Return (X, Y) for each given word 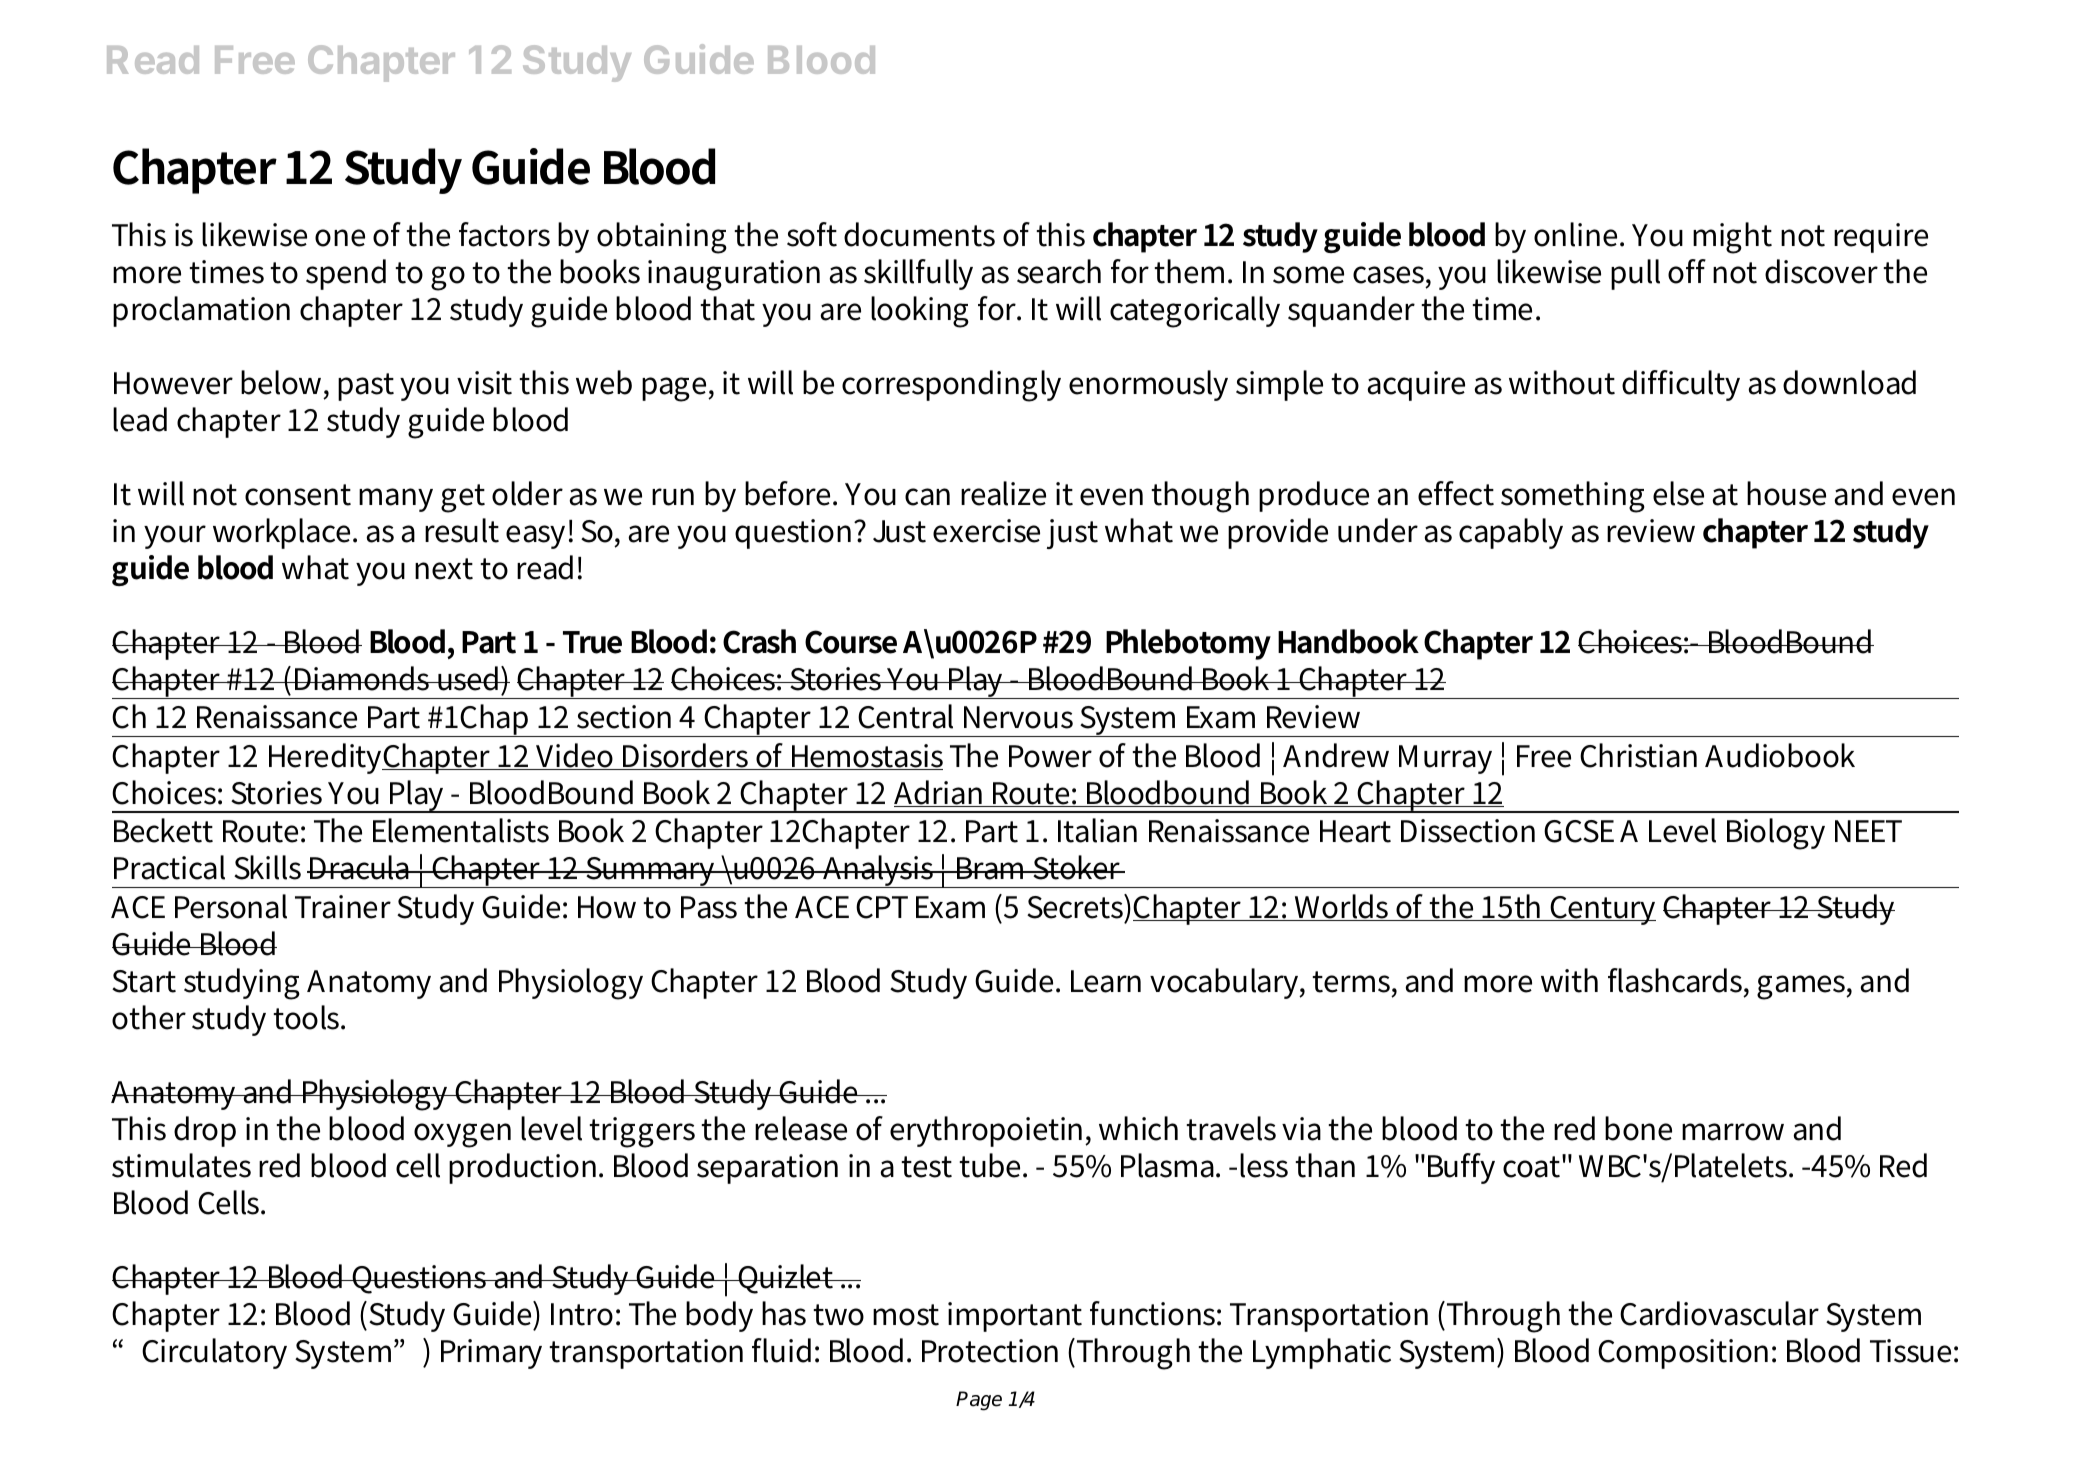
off (1687, 271)
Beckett (163, 830)
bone (1638, 1128)
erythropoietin (988, 1131)
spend (346, 274)
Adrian (939, 793)
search (1059, 271)
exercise (986, 531)
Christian (1638, 755)
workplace (283, 533)
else (1678, 493)
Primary (491, 1354)
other (149, 1017)
